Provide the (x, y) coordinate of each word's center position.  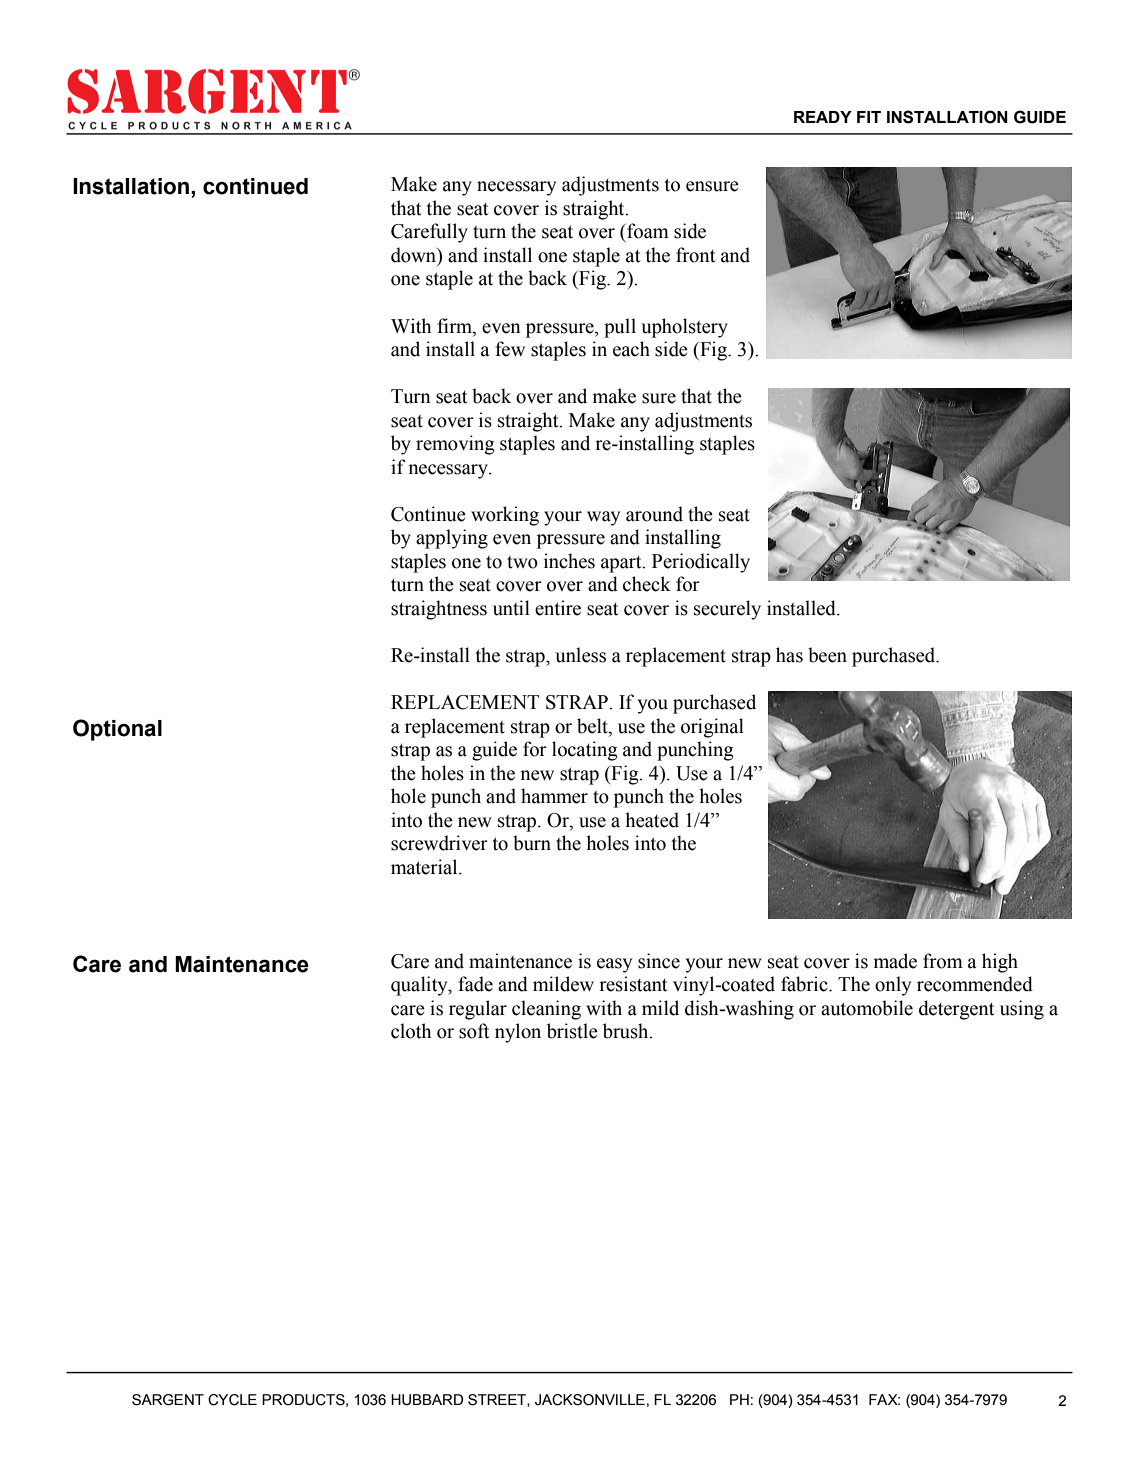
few (510, 349)
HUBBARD (427, 1400)
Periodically (701, 563)
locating (585, 751)
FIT (869, 117)
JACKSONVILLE (590, 1400)
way (603, 518)
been (827, 655)
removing (455, 445)
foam (647, 231)
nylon (518, 1033)
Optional (117, 730)
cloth (411, 1031)
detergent (956, 1010)
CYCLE (232, 1400)
